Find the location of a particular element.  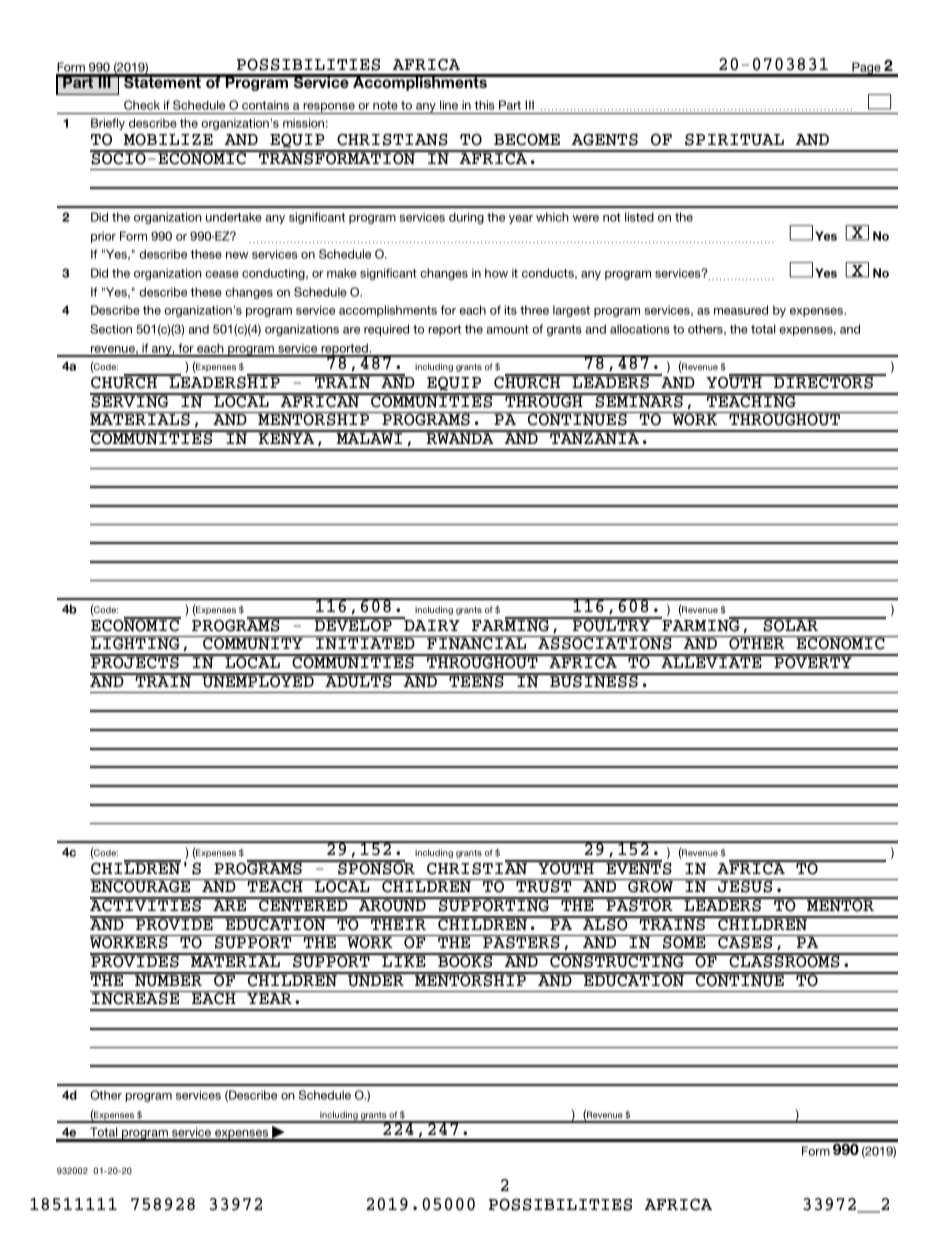

SOLAR is located at coordinates (790, 625).
